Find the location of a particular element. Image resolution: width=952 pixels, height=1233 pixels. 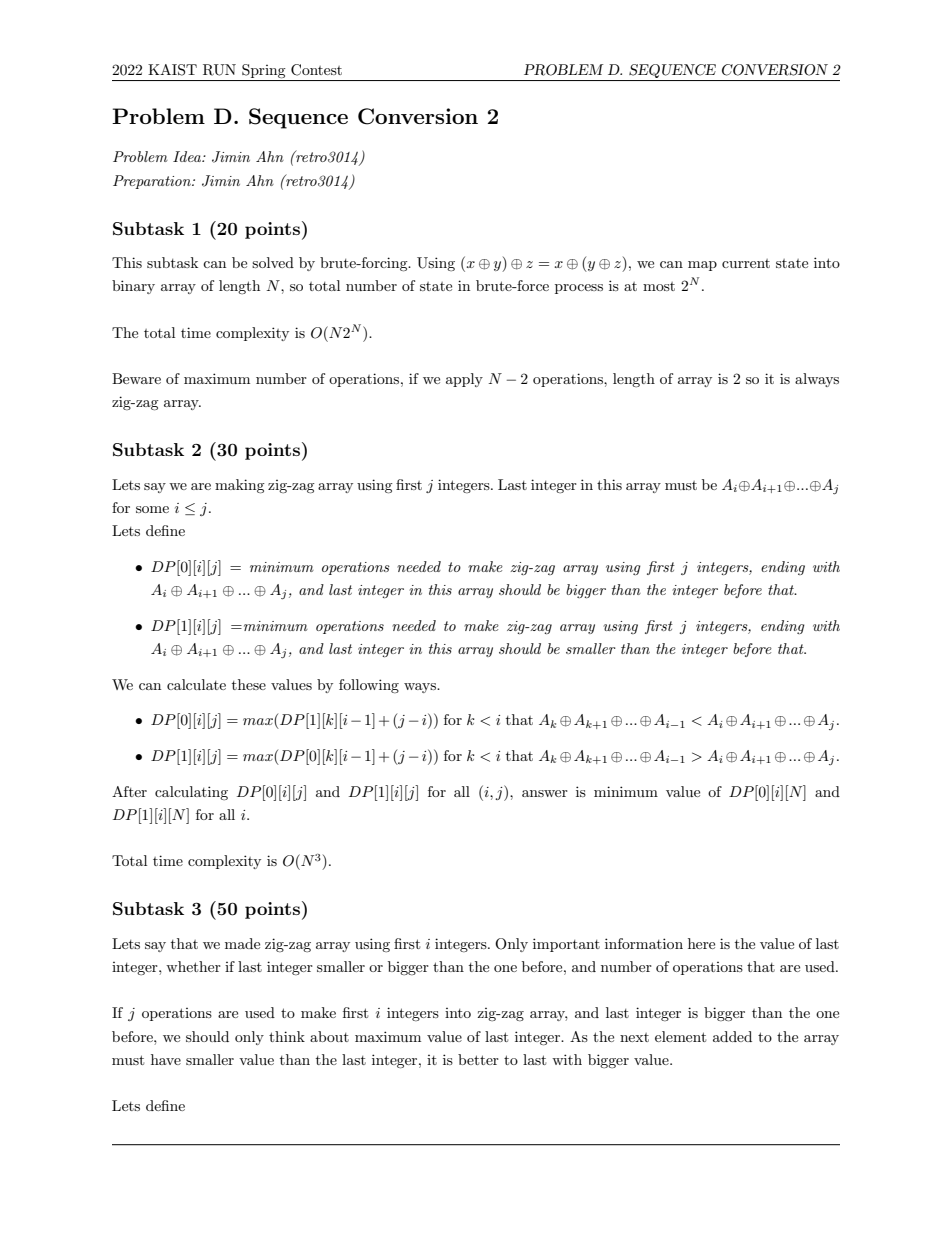

RUN is located at coordinates (219, 70).
